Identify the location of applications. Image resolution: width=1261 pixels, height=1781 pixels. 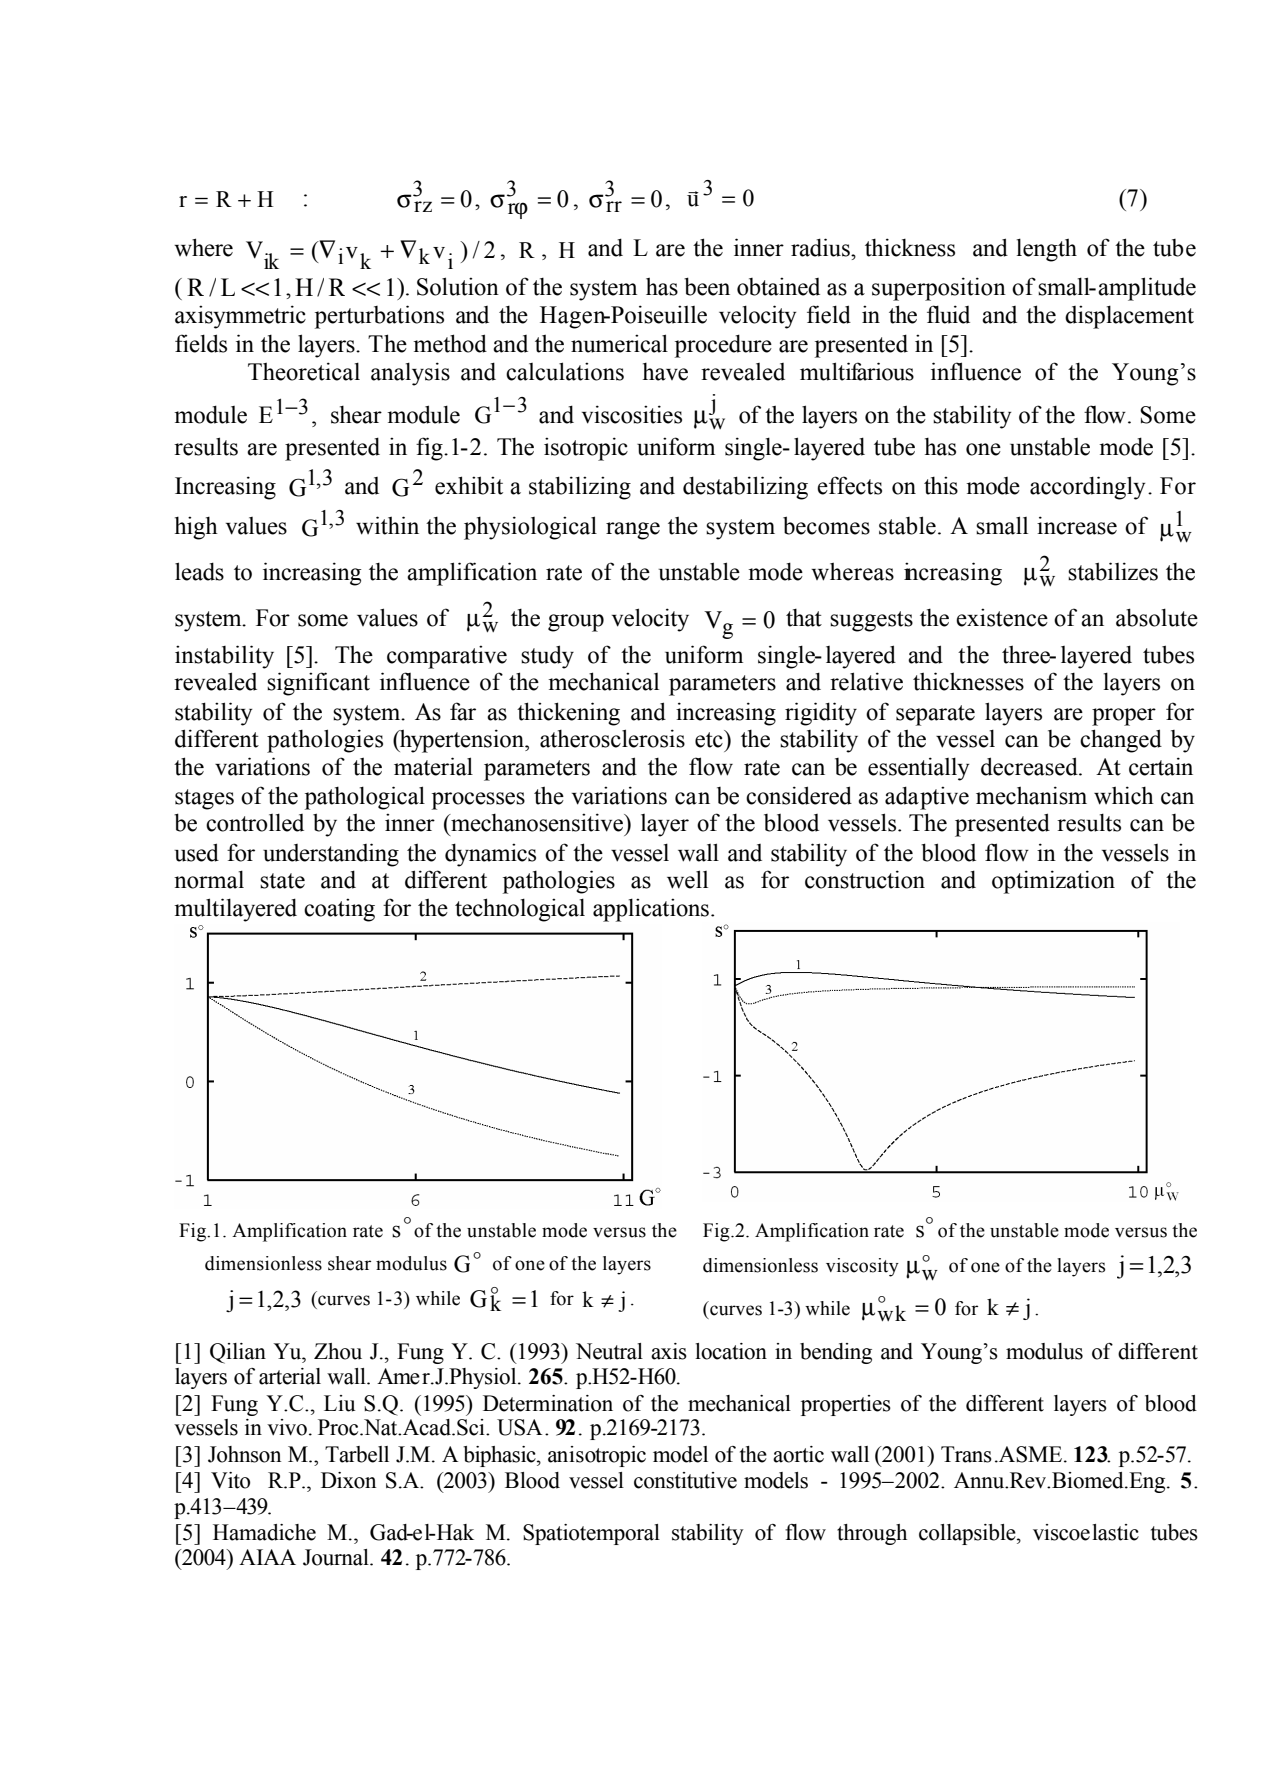
(651, 910).
